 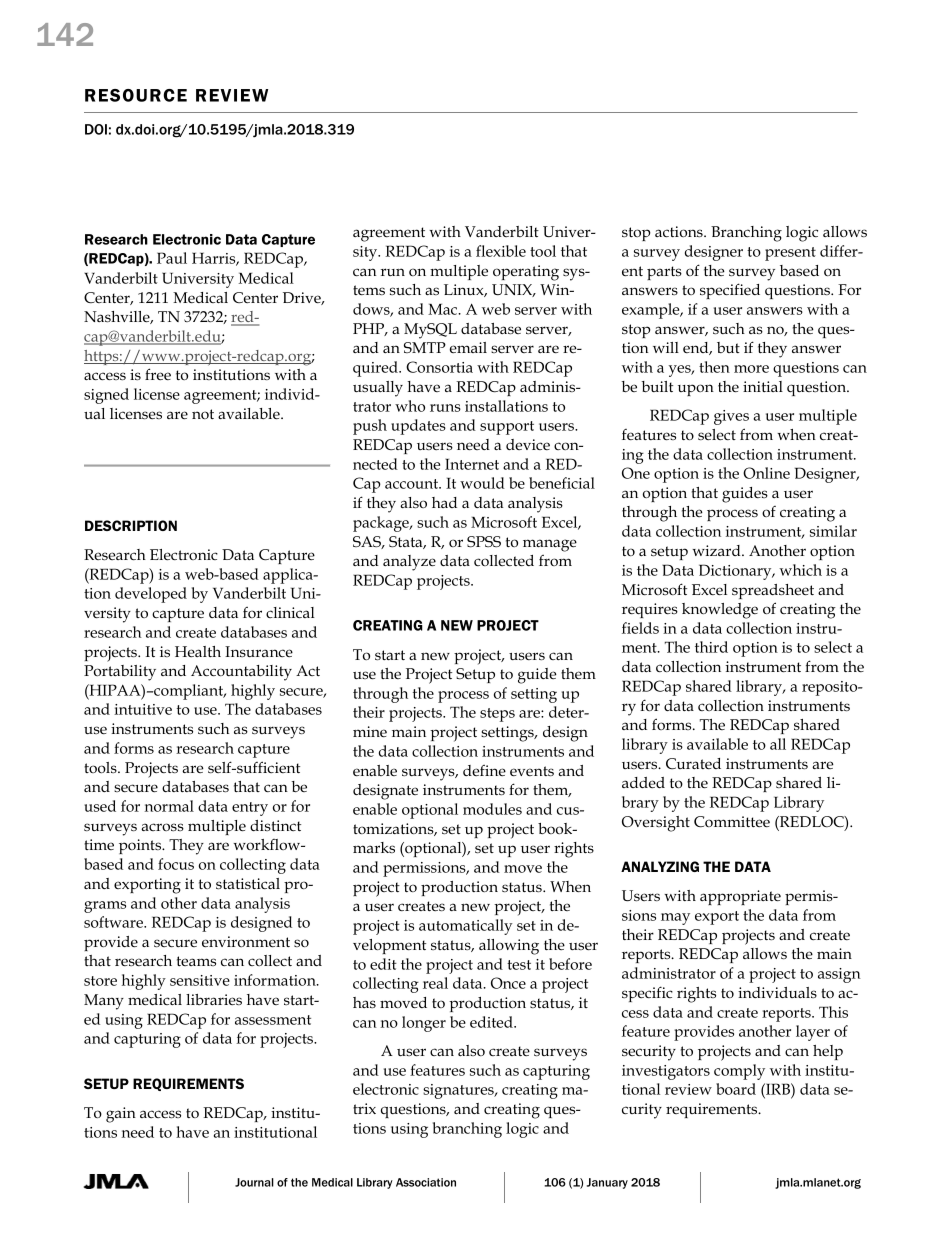 What do you see at coordinates (136, 95) in the screenshot?
I see `RESOURCE` at bounding box center [136, 95].
